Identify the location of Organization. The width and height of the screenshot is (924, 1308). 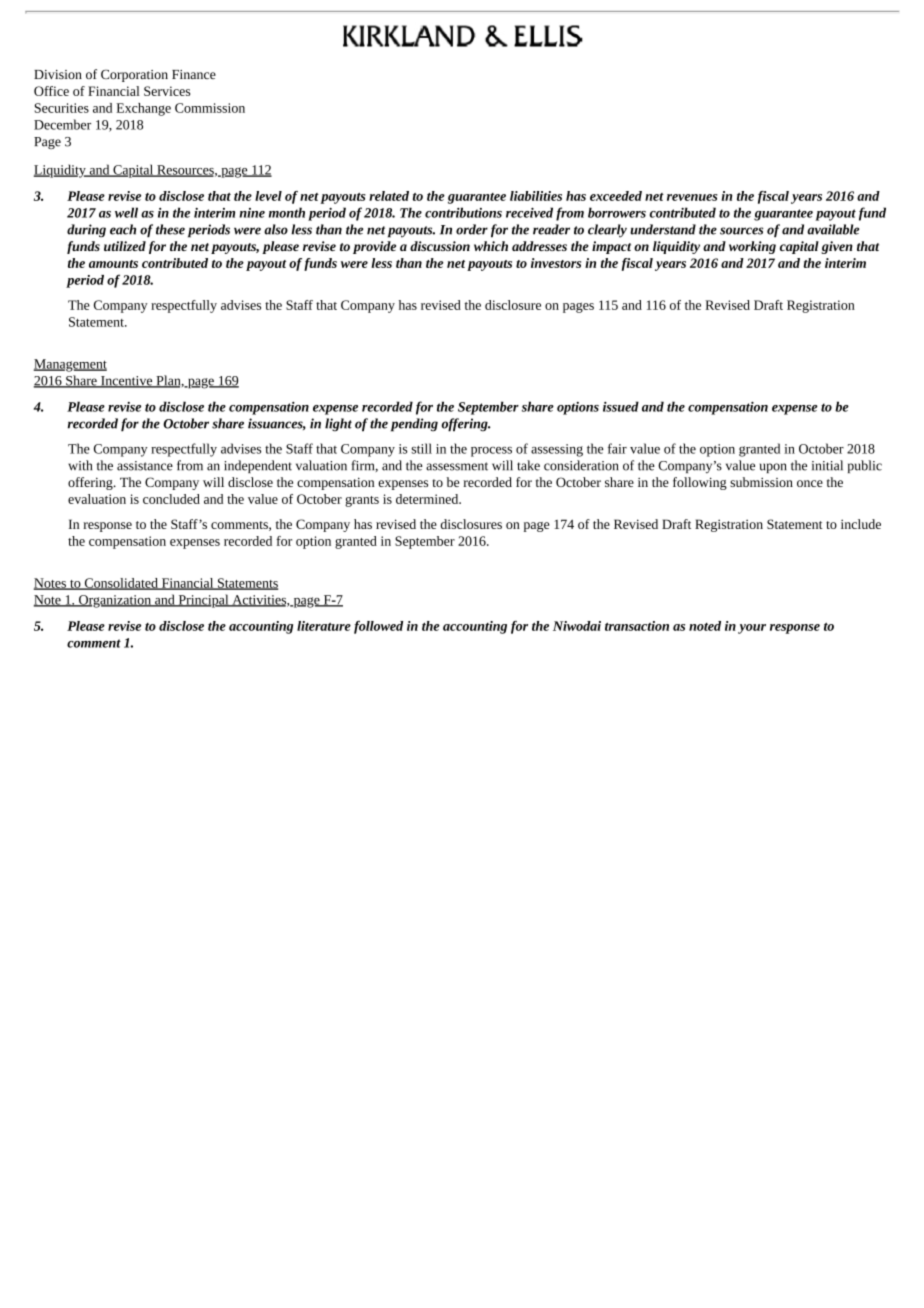
(115, 601).
